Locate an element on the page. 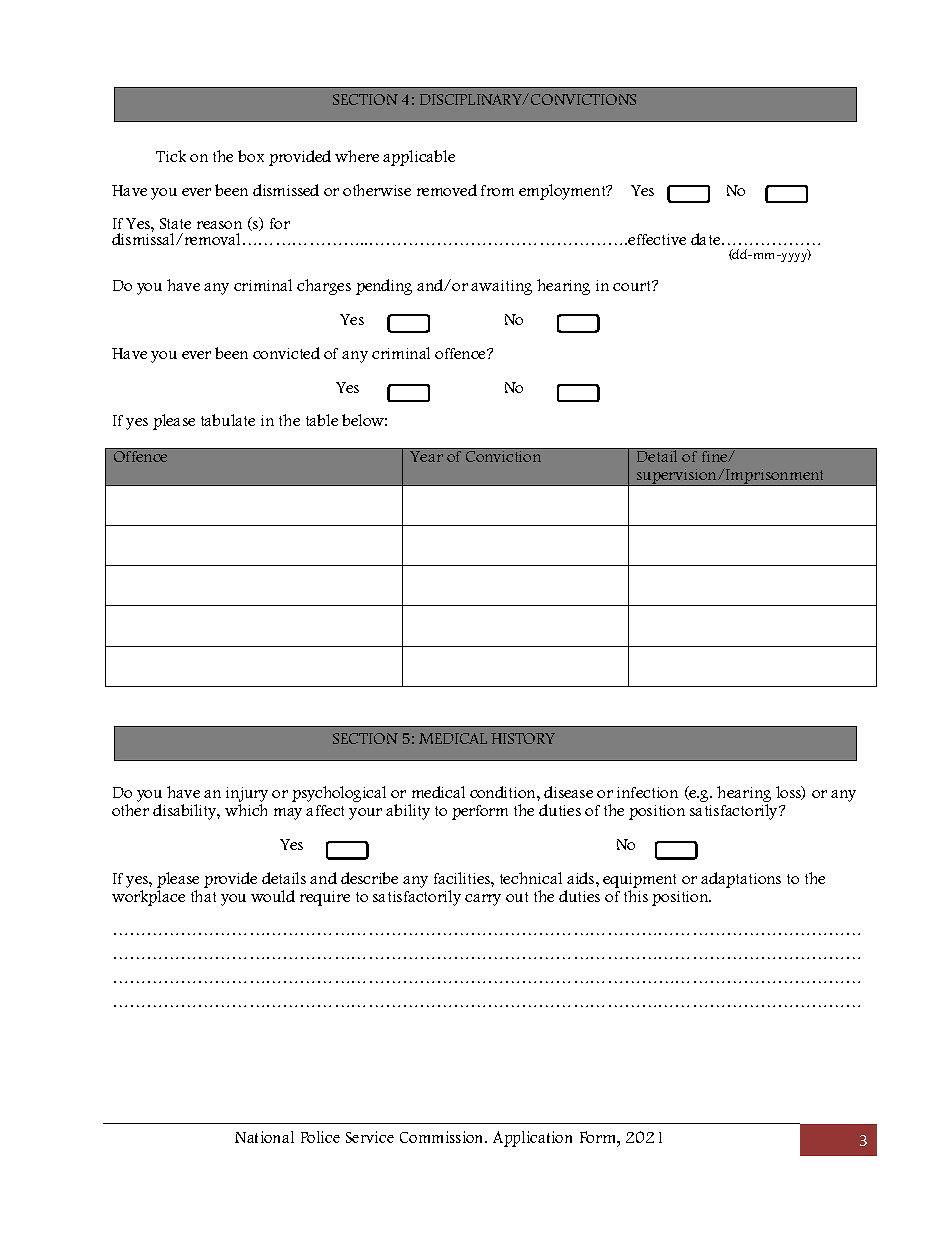  removed is located at coordinates (447, 190).
